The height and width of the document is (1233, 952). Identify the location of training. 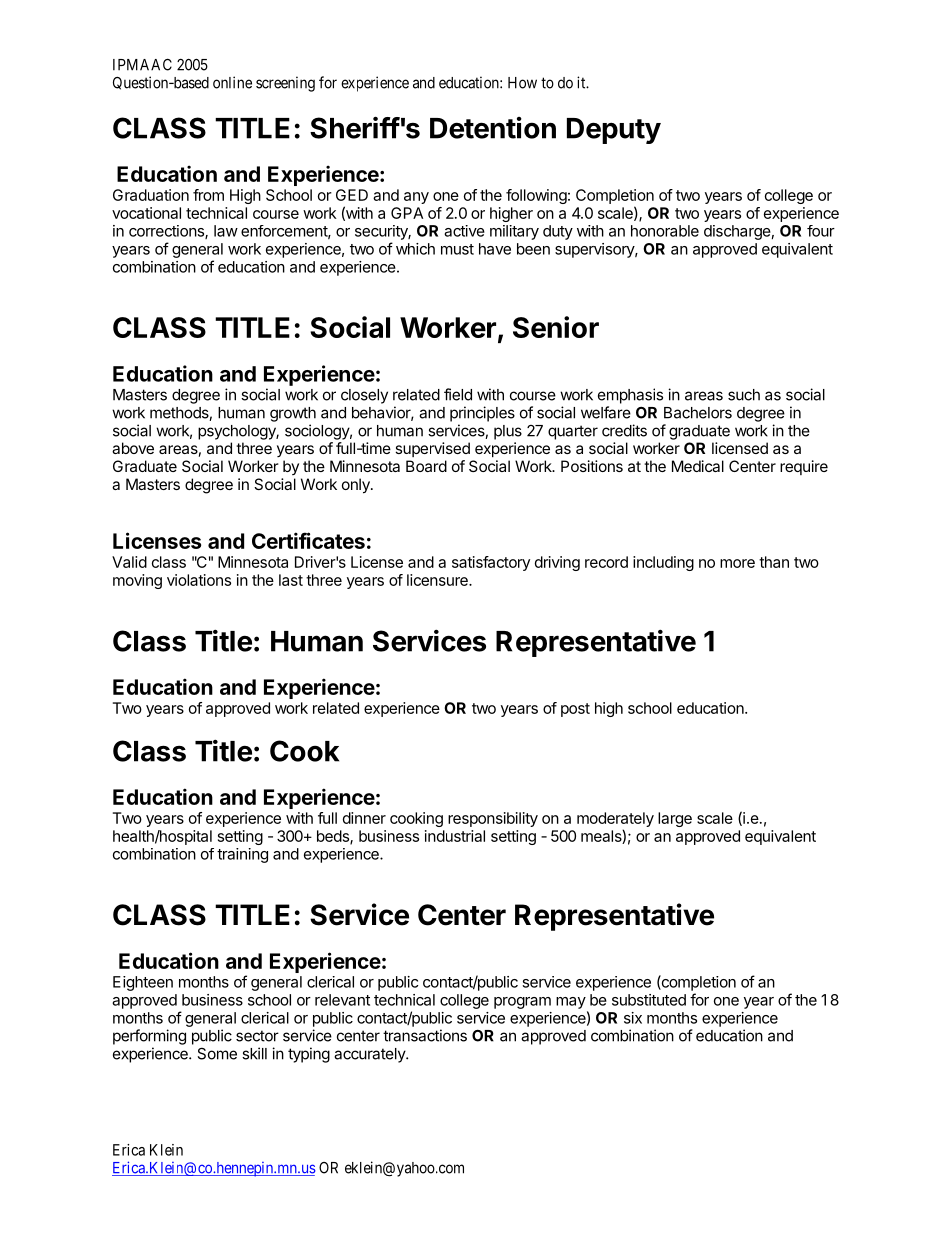
(242, 855).
